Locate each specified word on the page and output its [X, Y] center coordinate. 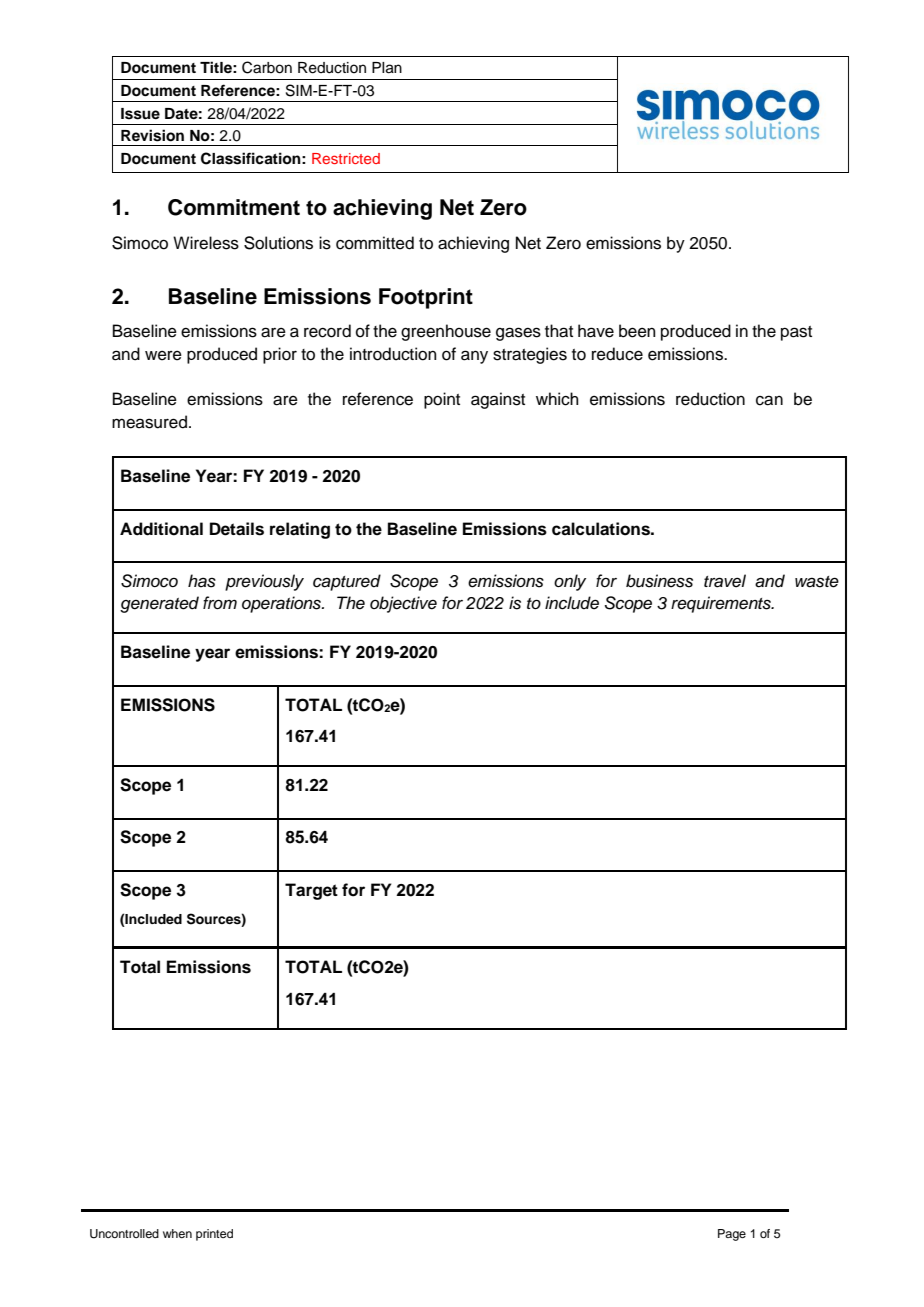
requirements [722, 604]
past [796, 333]
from [220, 602]
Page [732, 1235]
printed [214, 1235]
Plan [387, 68]
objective [403, 604]
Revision [152, 135]
